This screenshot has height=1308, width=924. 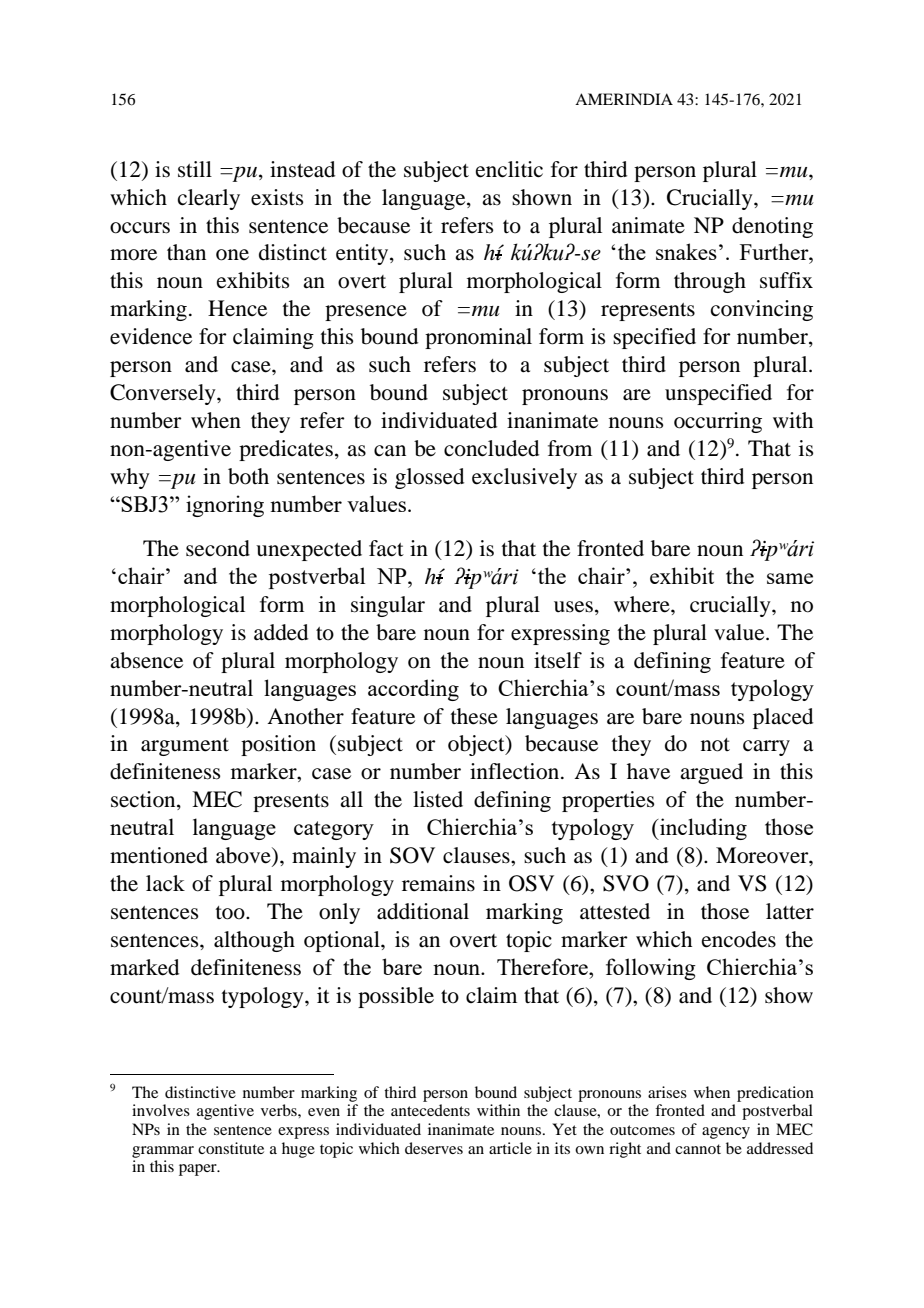 I want to click on according, so click(x=413, y=690).
